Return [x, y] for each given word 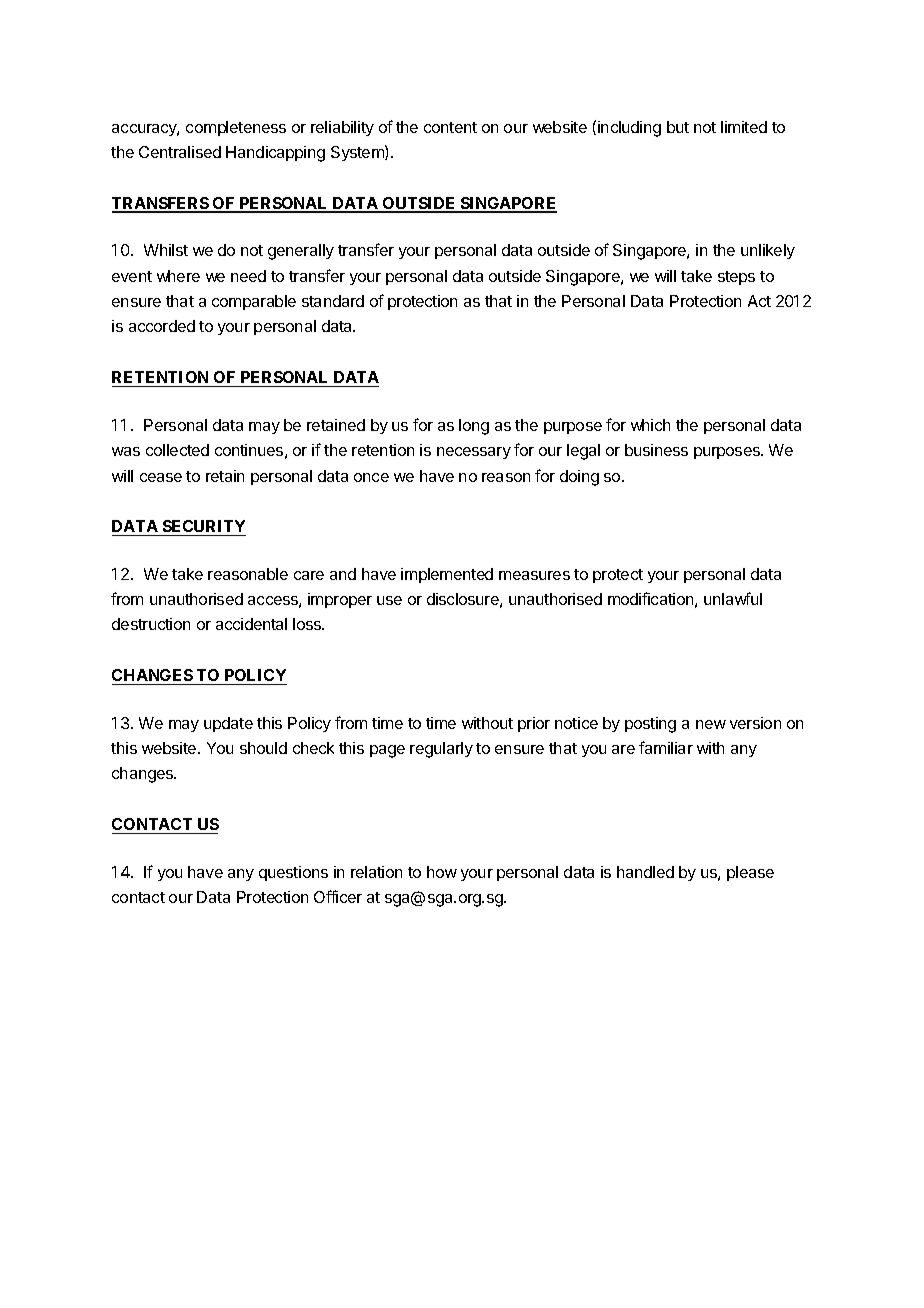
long [474, 427]
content [450, 127]
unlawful [733, 598]
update [228, 724]
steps [736, 278]
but [678, 127]
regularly [441, 750]
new [711, 724]
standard [333, 301]
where [178, 276]
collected [177, 450]
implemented [447, 575]
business [656, 450]
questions [293, 873]
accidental [251, 624]
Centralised [180, 152]
